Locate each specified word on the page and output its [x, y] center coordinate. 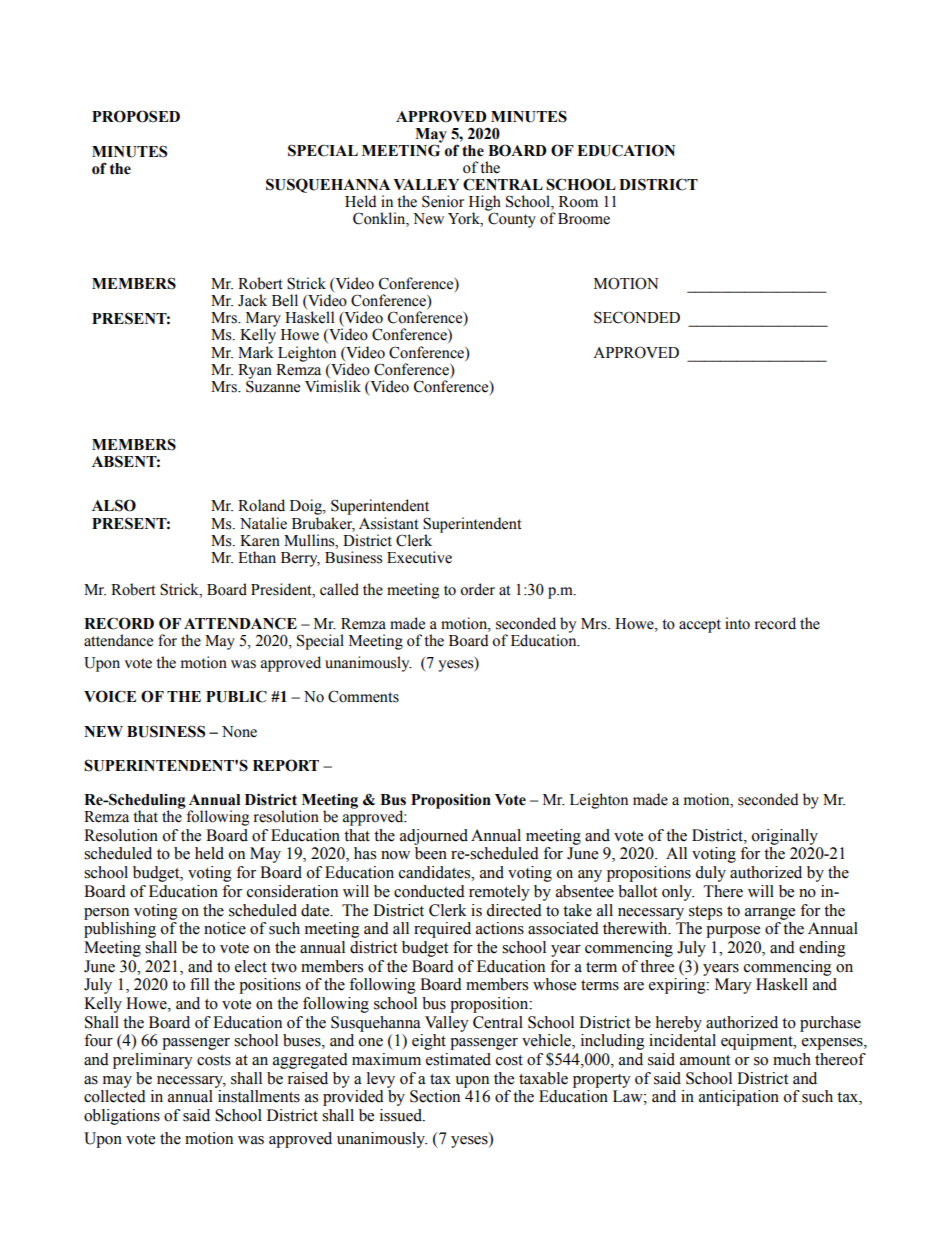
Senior [443, 201]
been [431, 853]
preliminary [153, 1061]
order [477, 589]
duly [710, 874]
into [737, 623]
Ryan [255, 372]
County [512, 220]
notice [225, 928]
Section [435, 1096]
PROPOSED [136, 116]
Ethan [257, 557]
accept [700, 626]
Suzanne [273, 385]
